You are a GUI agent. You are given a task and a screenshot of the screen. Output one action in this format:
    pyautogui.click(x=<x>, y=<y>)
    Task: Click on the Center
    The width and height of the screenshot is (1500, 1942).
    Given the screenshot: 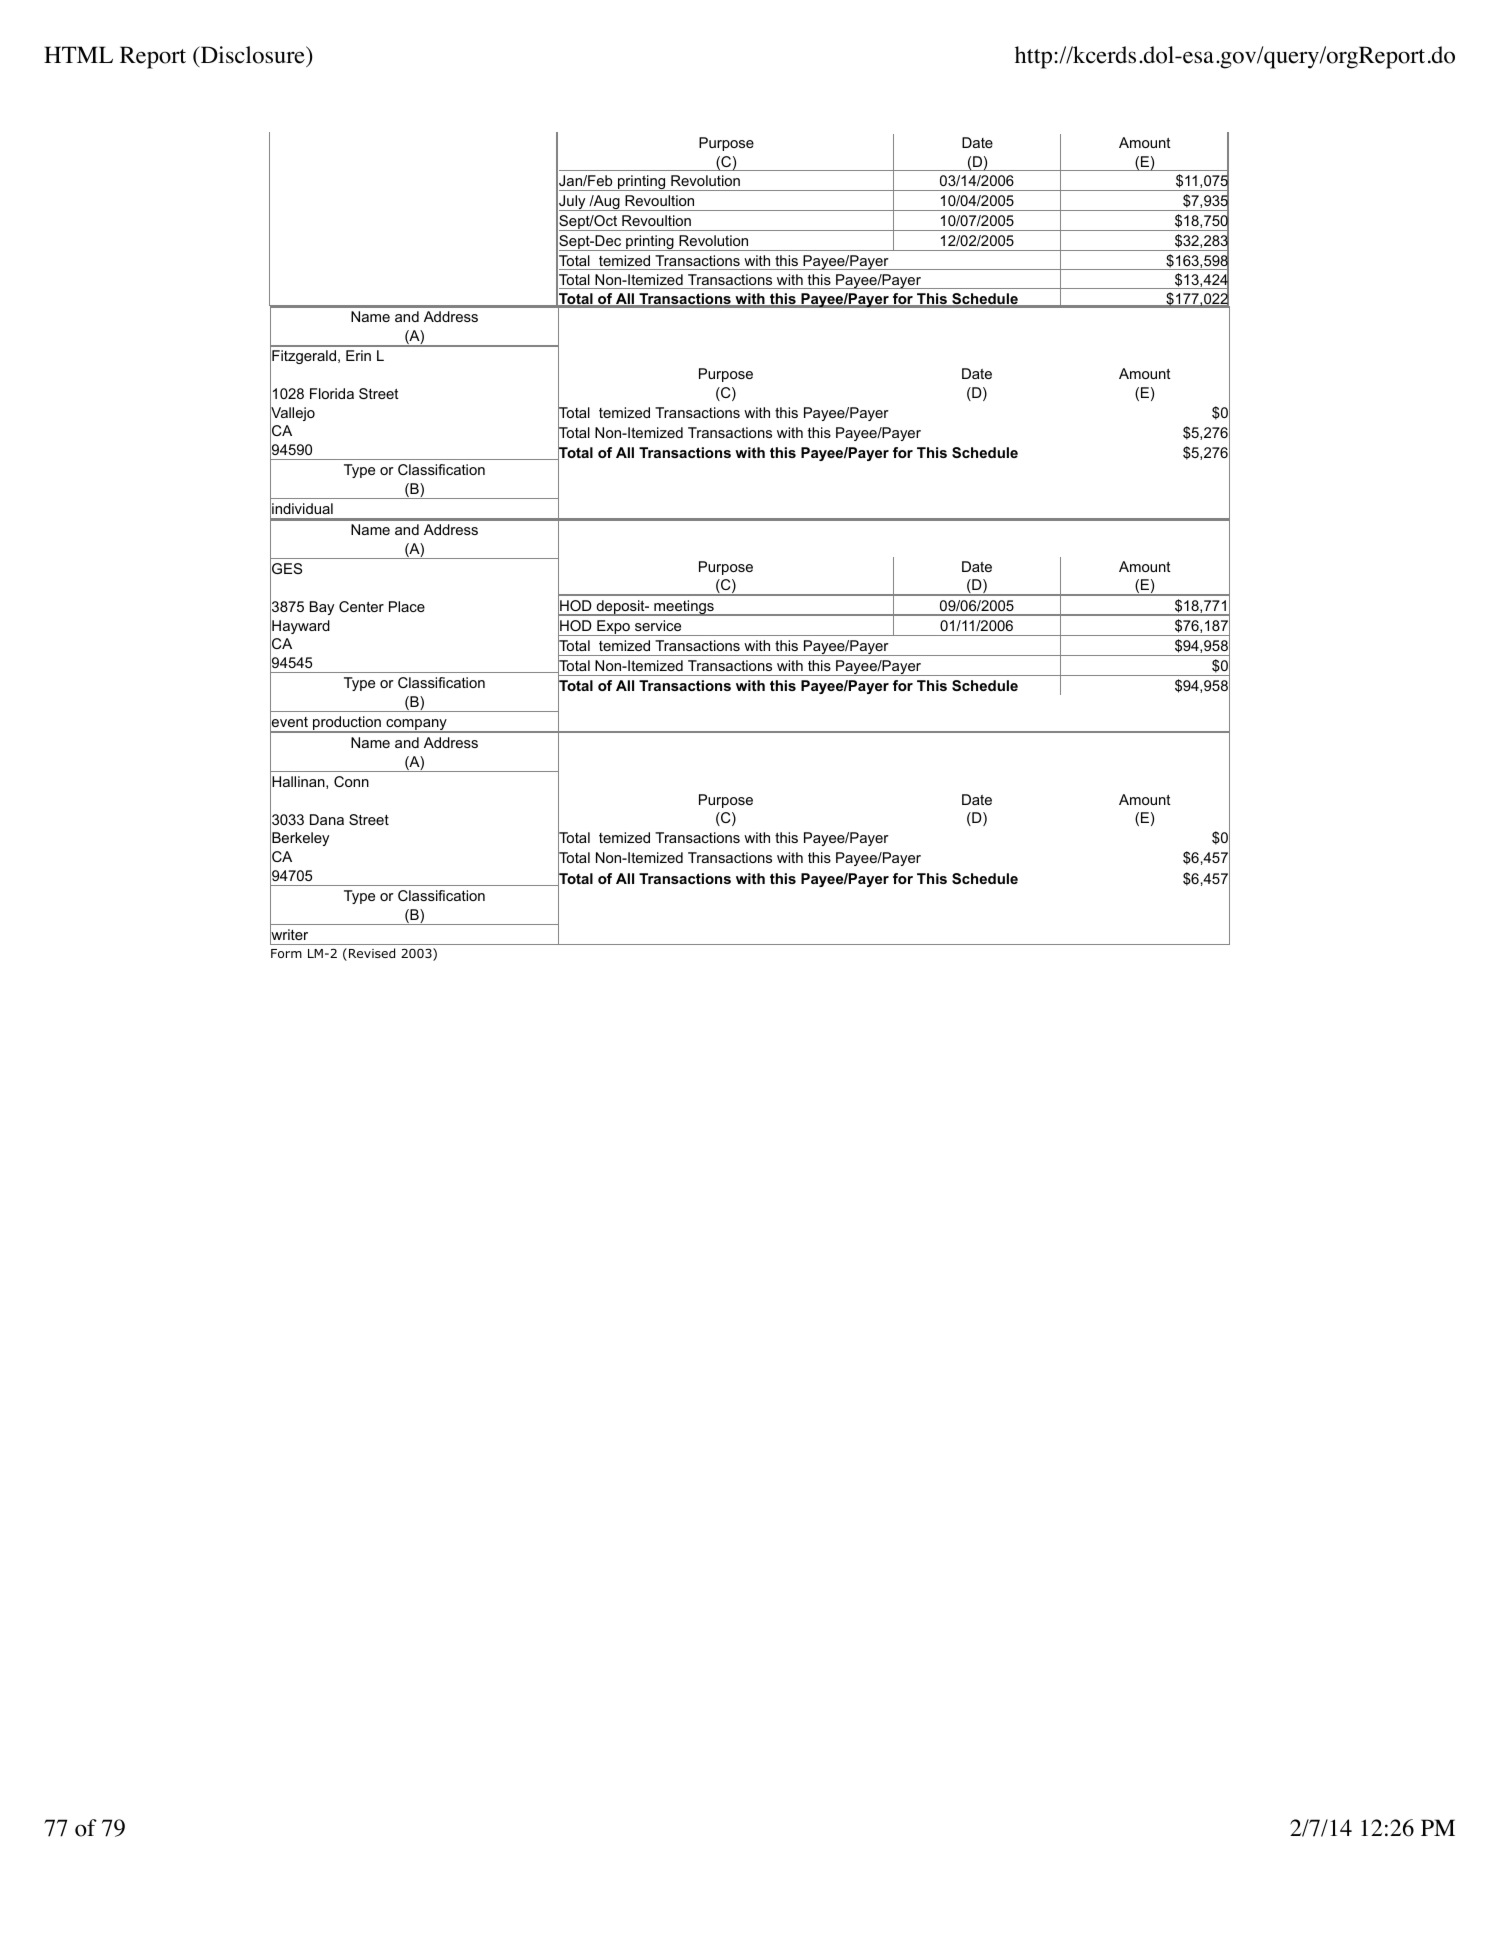 What is the action you would take?
    pyautogui.click(x=361, y=606)
